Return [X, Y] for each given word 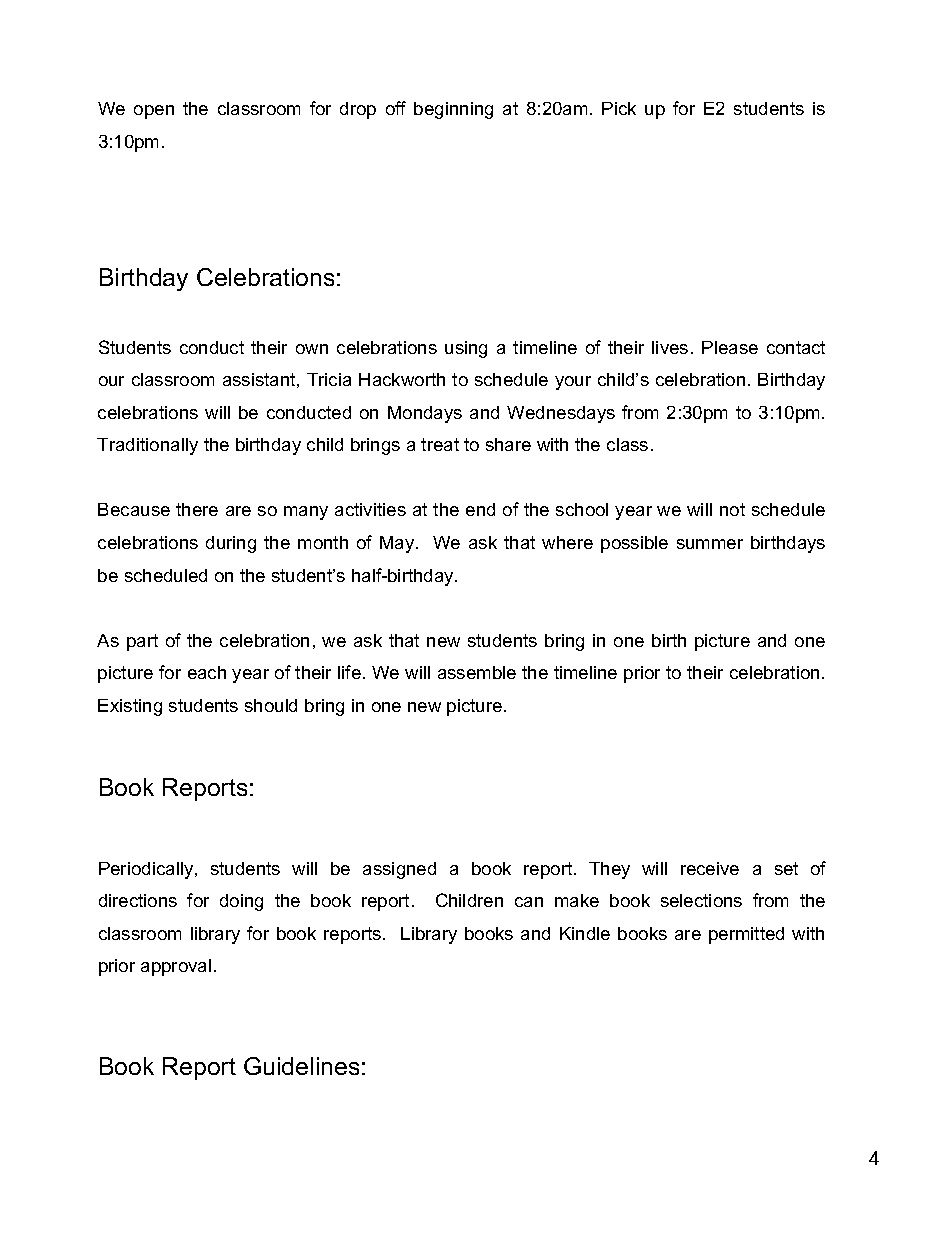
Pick [619, 108]
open [154, 112]
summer [710, 544]
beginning [453, 110]
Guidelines [301, 1066]
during [231, 544]
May [398, 544]
